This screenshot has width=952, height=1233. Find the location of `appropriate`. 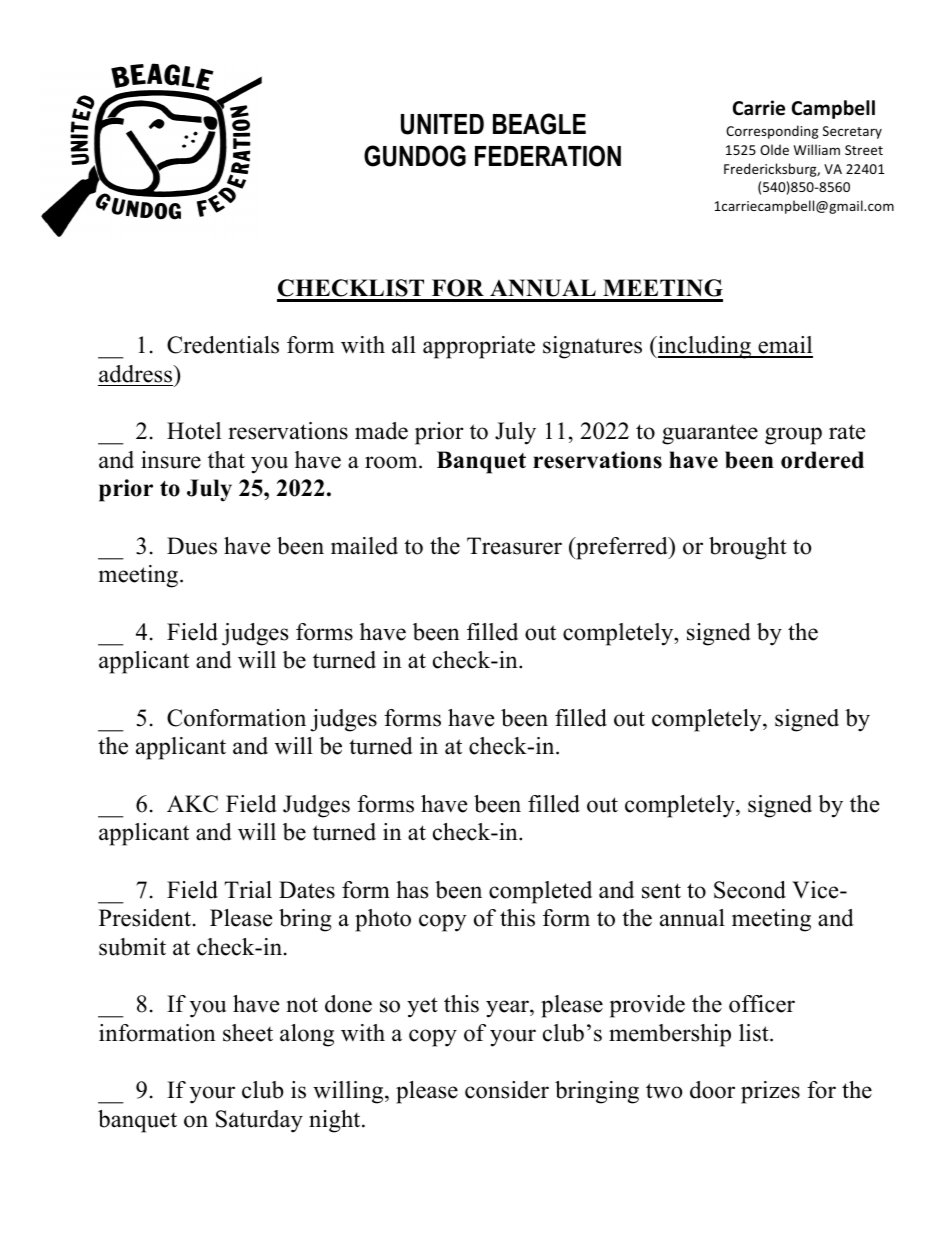

appropriate is located at coordinates (479, 347).
